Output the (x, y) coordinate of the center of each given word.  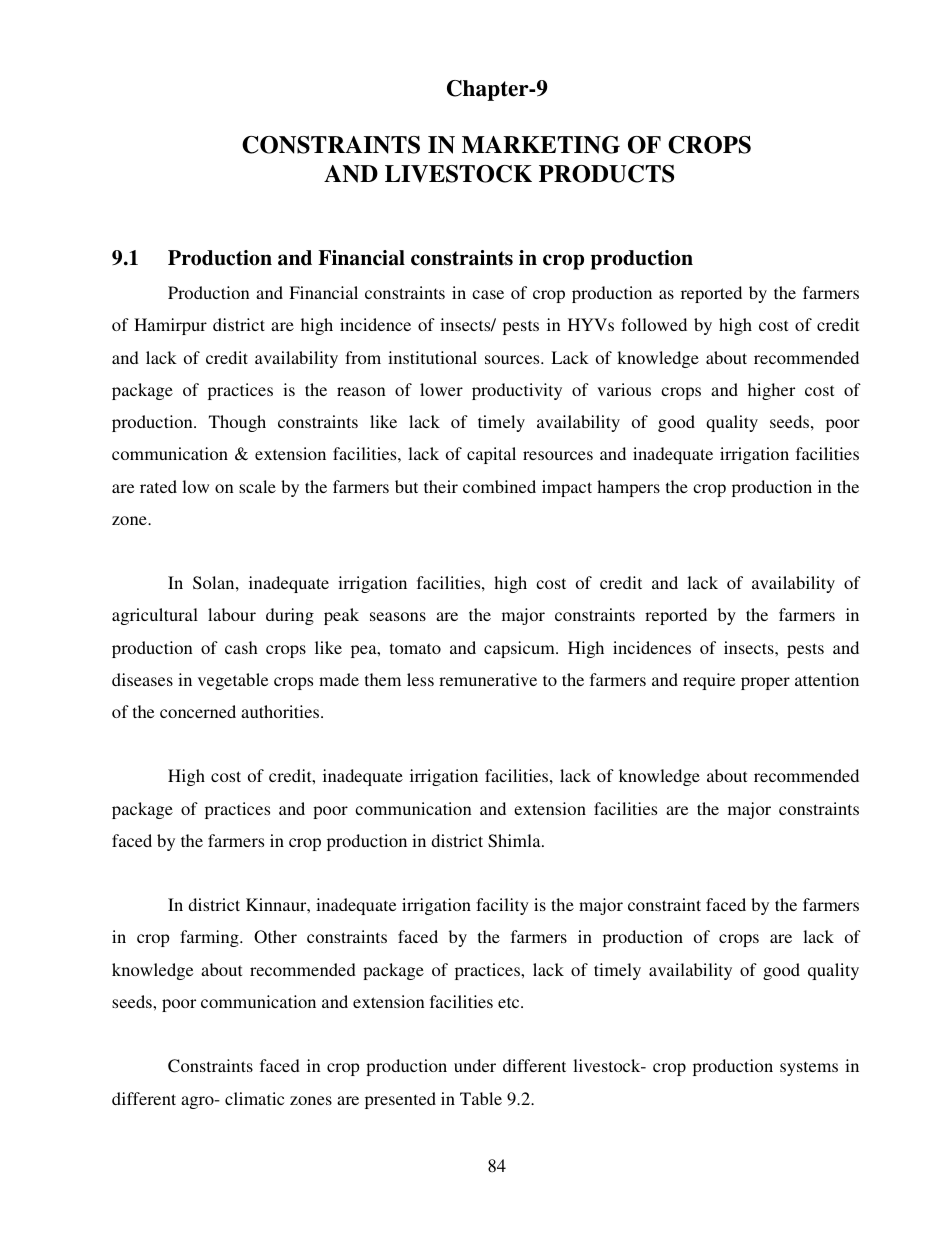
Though (237, 423)
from (363, 357)
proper (765, 683)
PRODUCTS (606, 174)
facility (502, 906)
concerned (198, 711)
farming (210, 938)
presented (400, 1100)
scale (257, 486)
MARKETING (541, 145)
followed (654, 324)
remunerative (488, 679)
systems (809, 1068)
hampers (628, 488)
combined (499, 486)
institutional (432, 357)
